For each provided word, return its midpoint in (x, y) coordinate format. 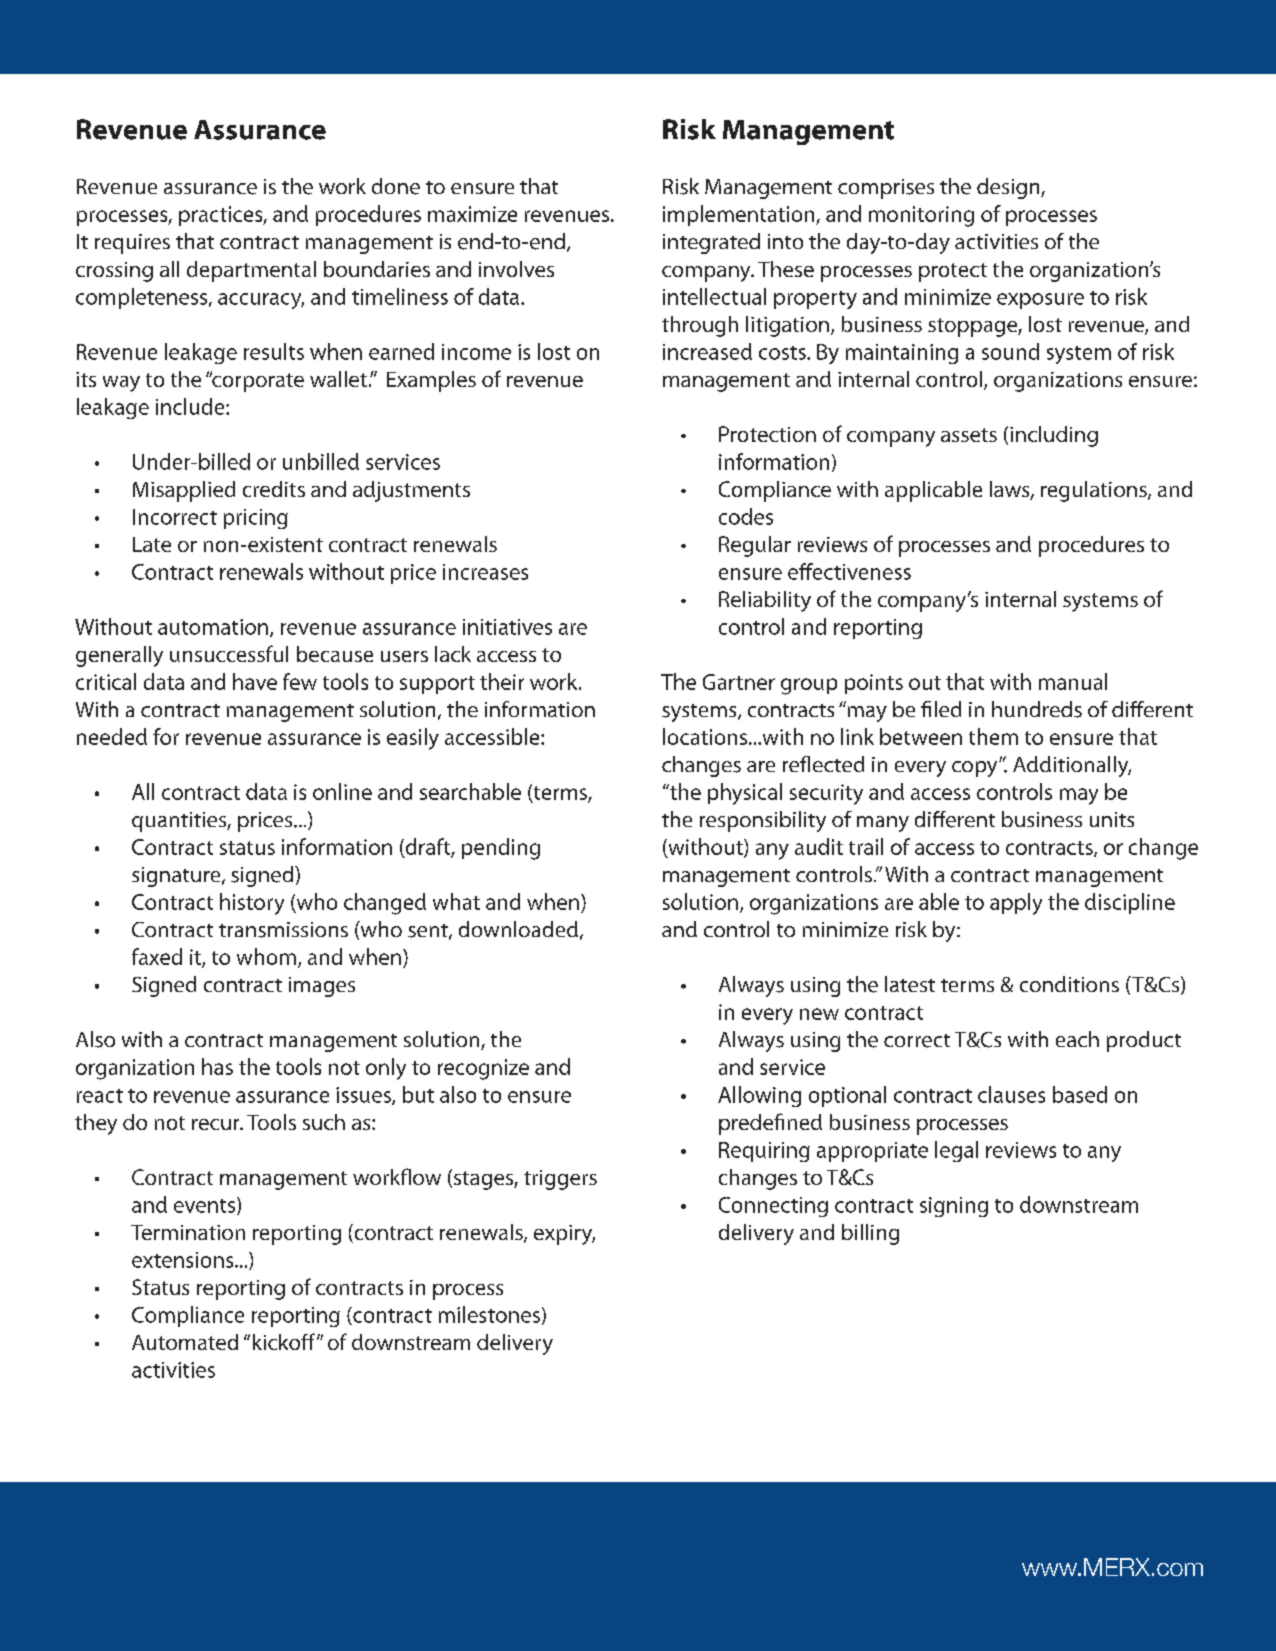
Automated (185, 1342)
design (1009, 188)
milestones (489, 1314)
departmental (251, 271)
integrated (711, 243)
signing (954, 1207)
